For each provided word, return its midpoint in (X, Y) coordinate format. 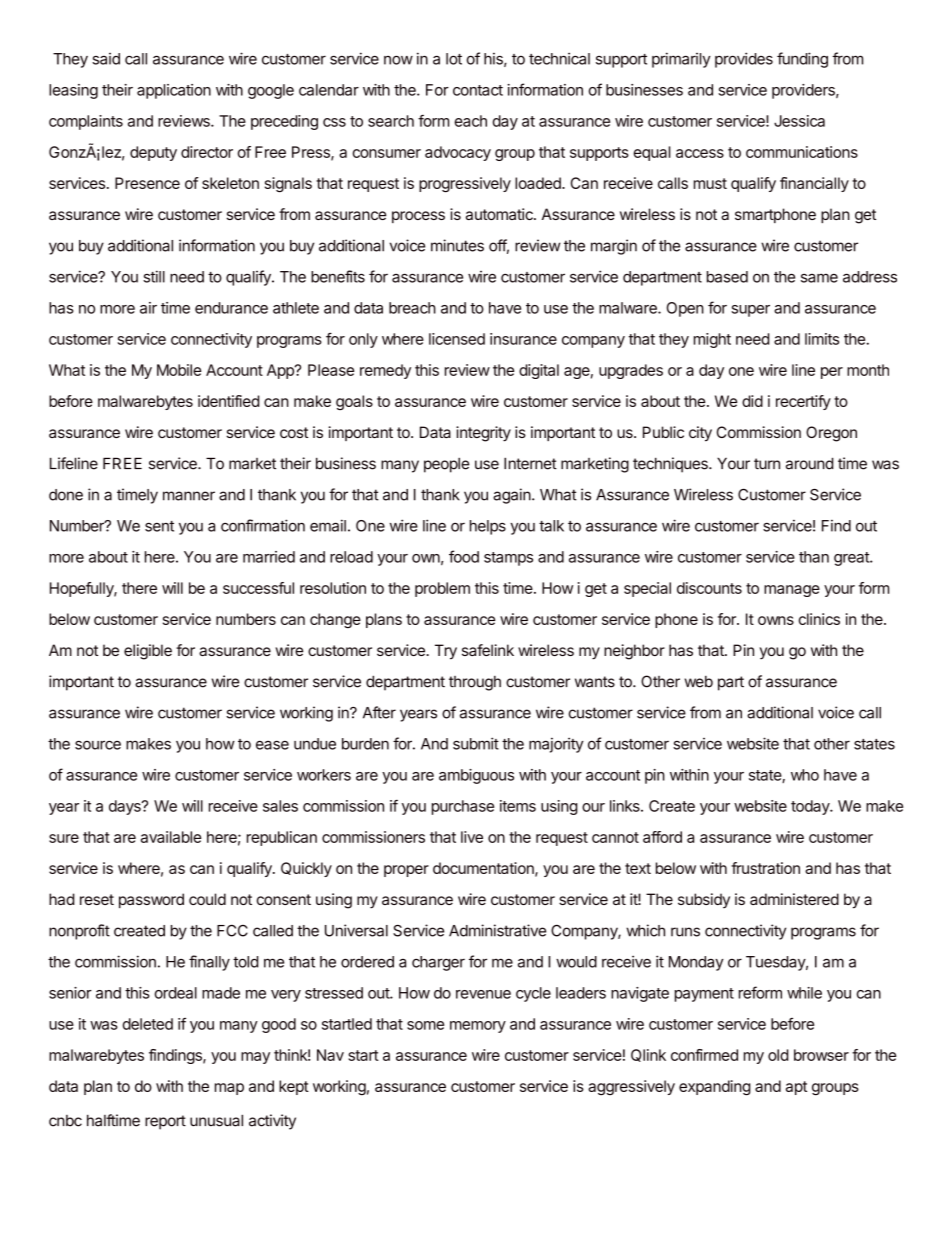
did (752, 401)
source (98, 745)
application (174, 91)
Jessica (799, 121)
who (805, 775)
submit (476, 743)
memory (478, 1027)
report (165, 1122)
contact (478, 90)
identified (228, 401)
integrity (483, 434)
